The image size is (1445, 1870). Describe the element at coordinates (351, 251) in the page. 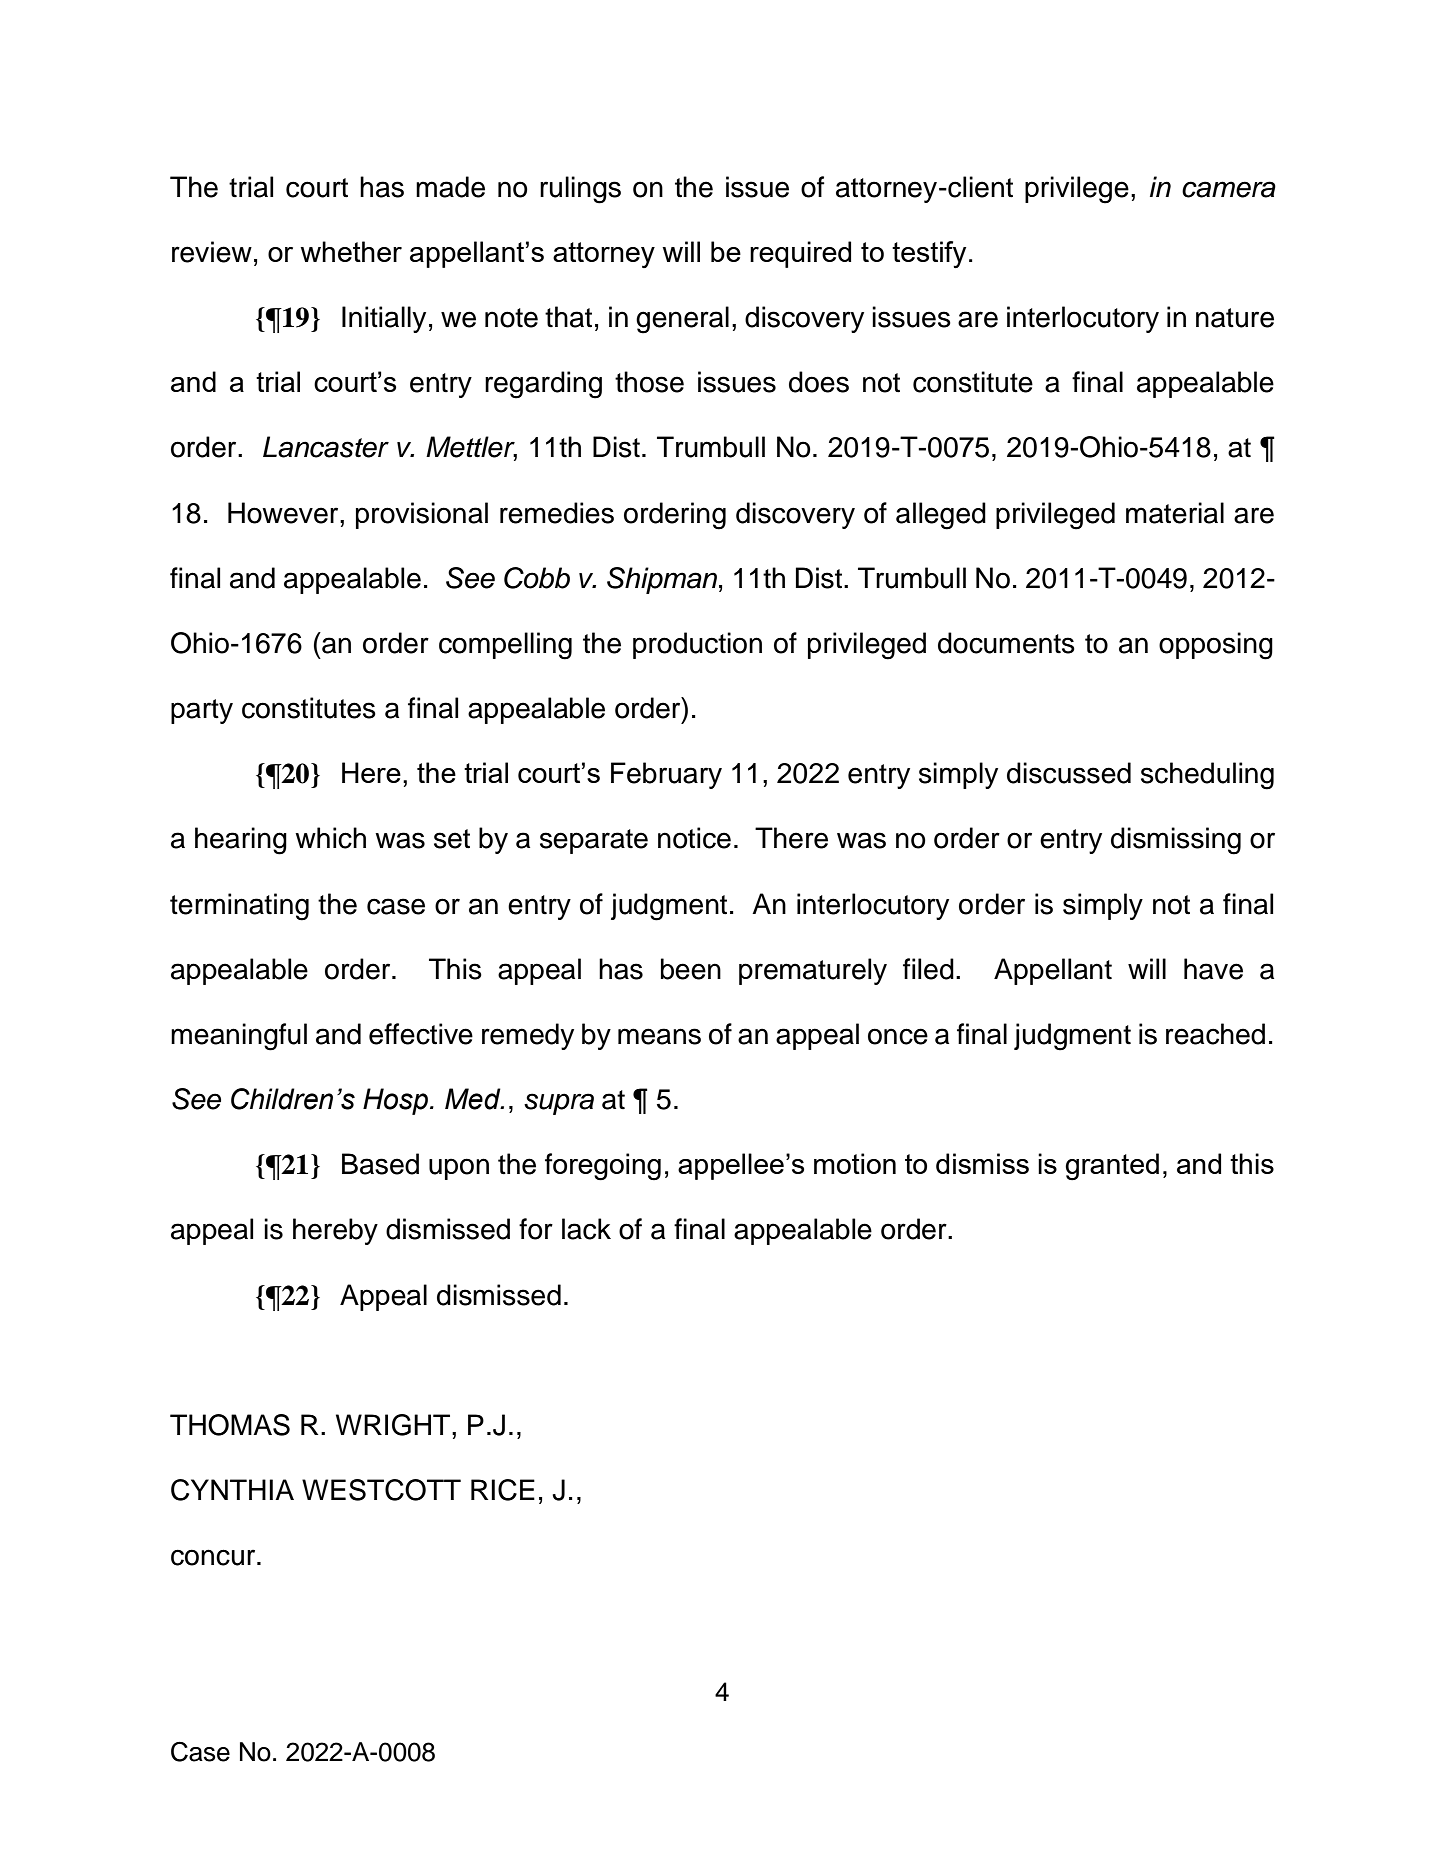

I see `whether` at that location.
